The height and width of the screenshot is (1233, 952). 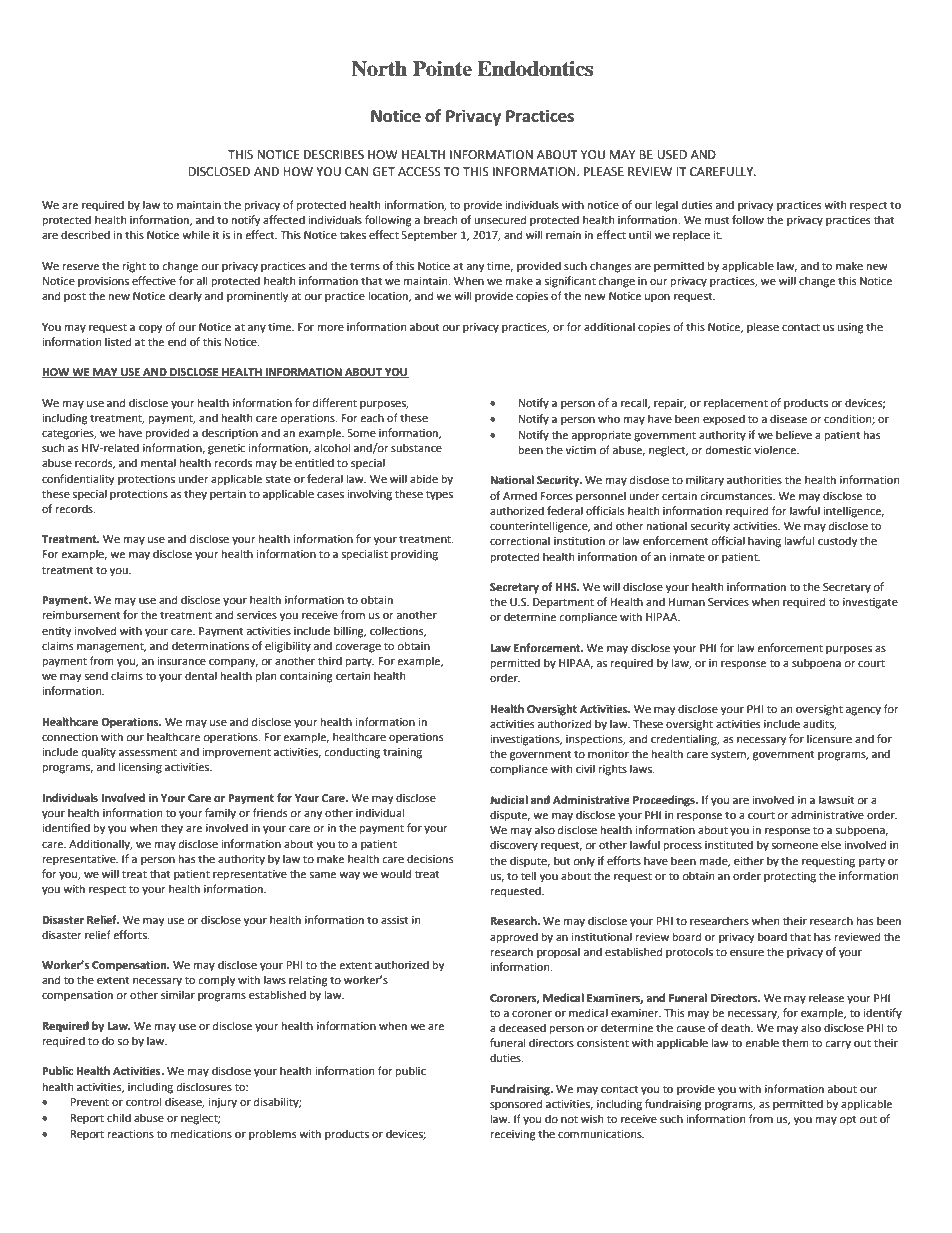 What do you see at coordinates (672, 155) in the screenshot?
I see `USED` at bounding box center [672, 155].
